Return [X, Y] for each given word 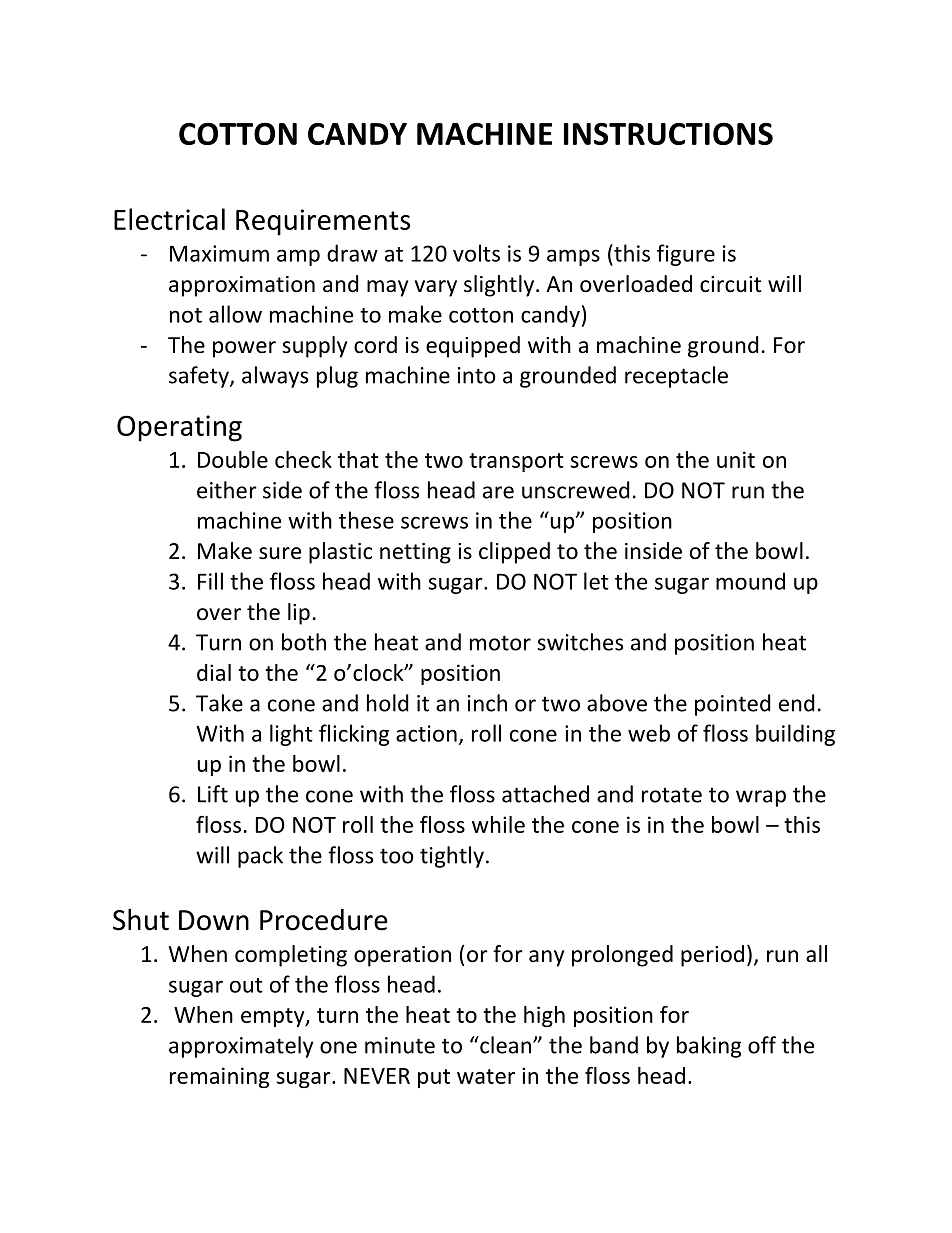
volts [476, 253]
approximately [241, 1047]
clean [504, 1045]
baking [709, 1047]
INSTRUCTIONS [668, 133]
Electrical [169, 219]
